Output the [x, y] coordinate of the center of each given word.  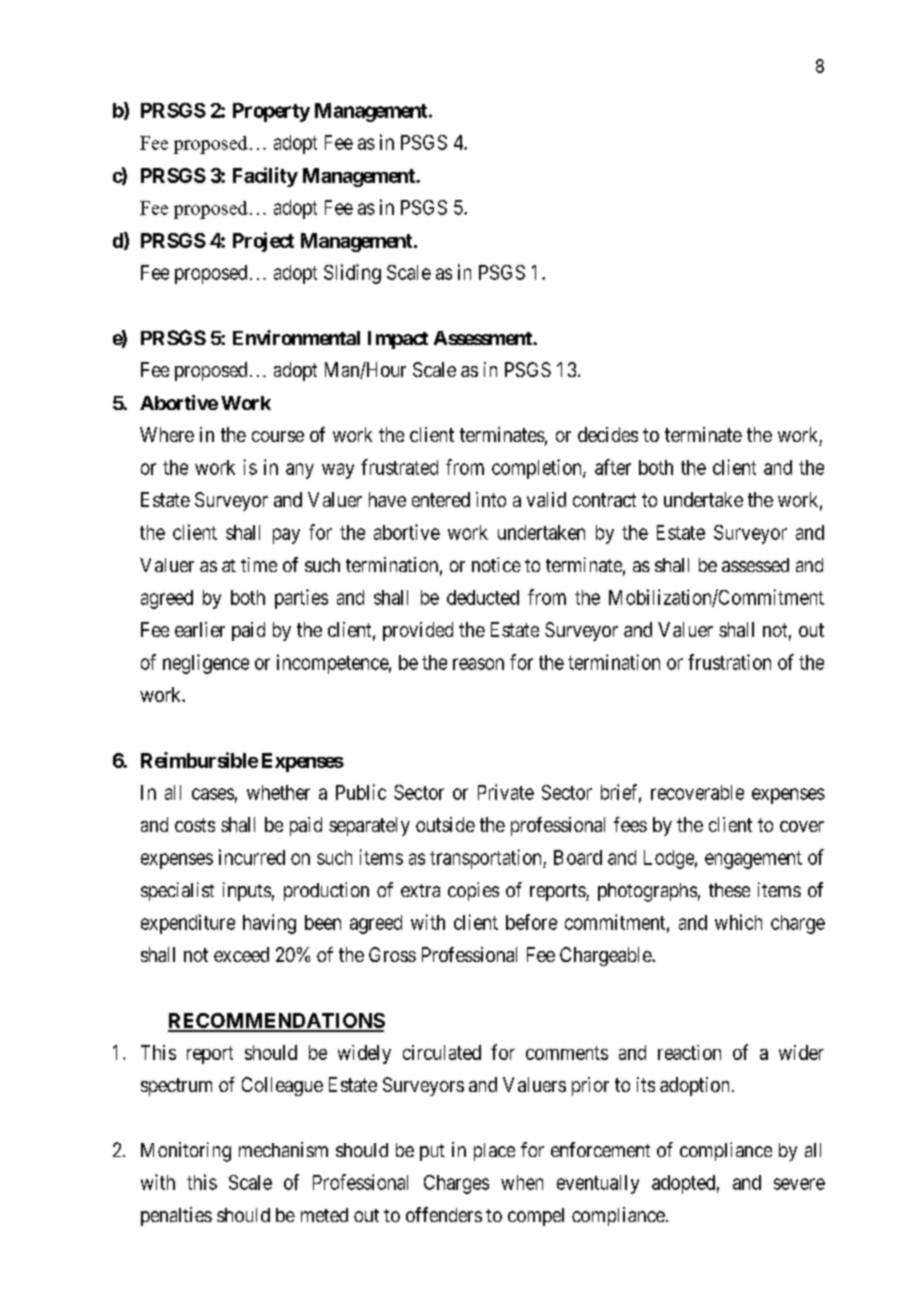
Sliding [352, 274]
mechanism [283, 1149]
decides [608, 434]
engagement [753, 860]
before [531, 922]
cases [213, 794]
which [738, 922]
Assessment [484, 338]
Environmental [296, 337]
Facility [265, 177]
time [259, 564]
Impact [398, 340]
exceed [241, 954]
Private [506, 792]
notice [496, 564]
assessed [755, 565]
